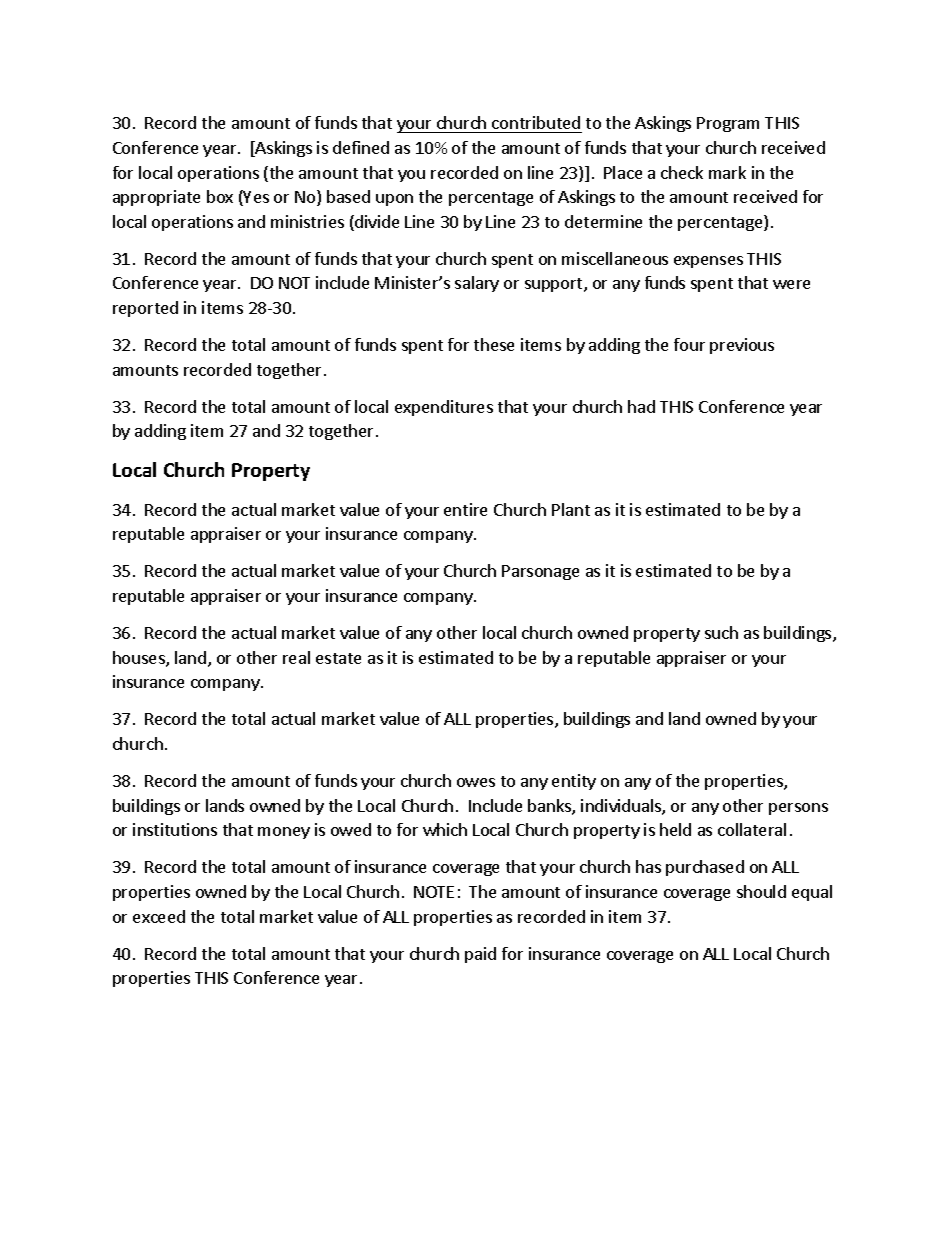 This screenshot has width=952, height=1233. What do you see at coordinates (721, 632) in the screenshot?
I see `such` at bounding box center [721, 632].
